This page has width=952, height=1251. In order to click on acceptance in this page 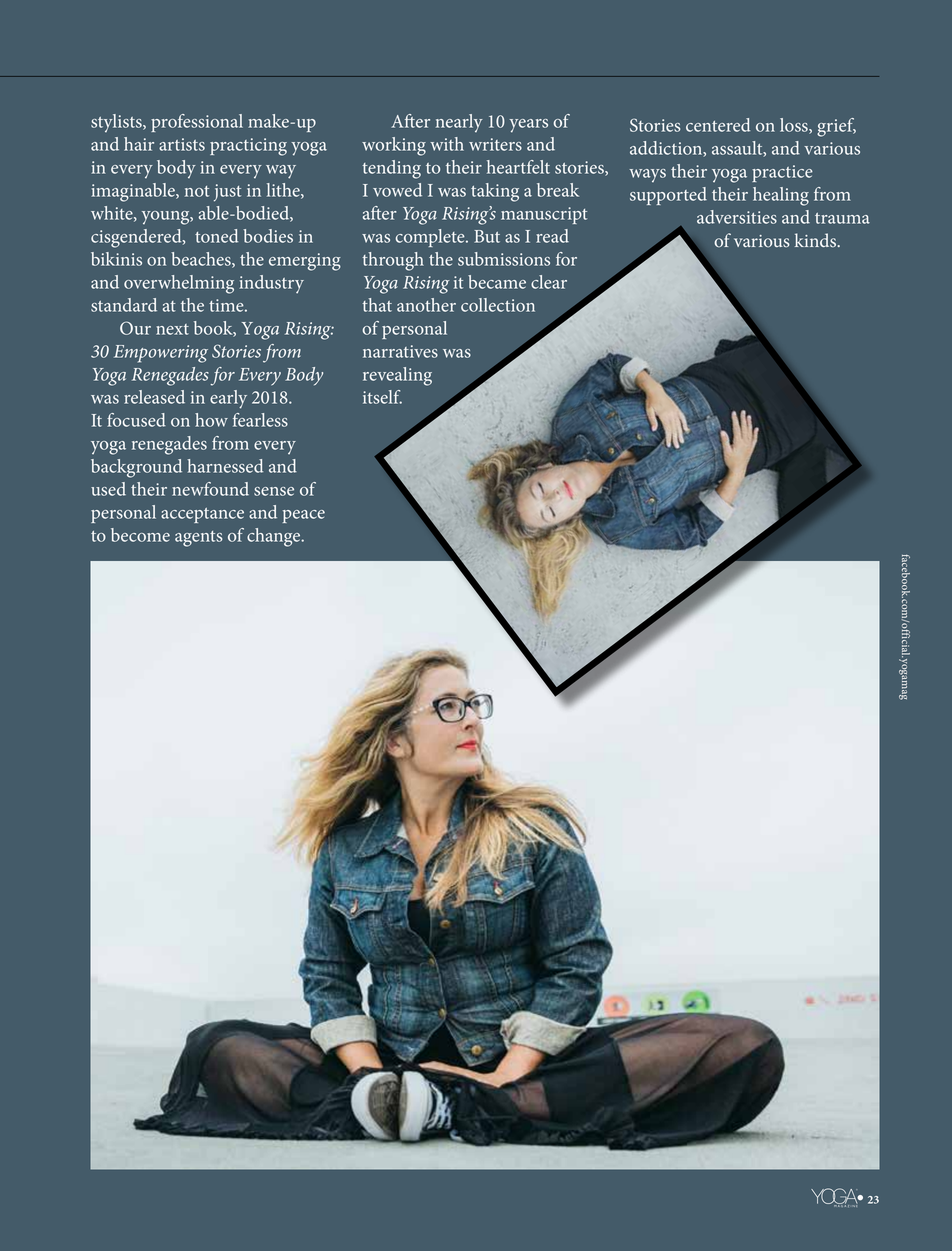, I will do `click(202, 515)`.
